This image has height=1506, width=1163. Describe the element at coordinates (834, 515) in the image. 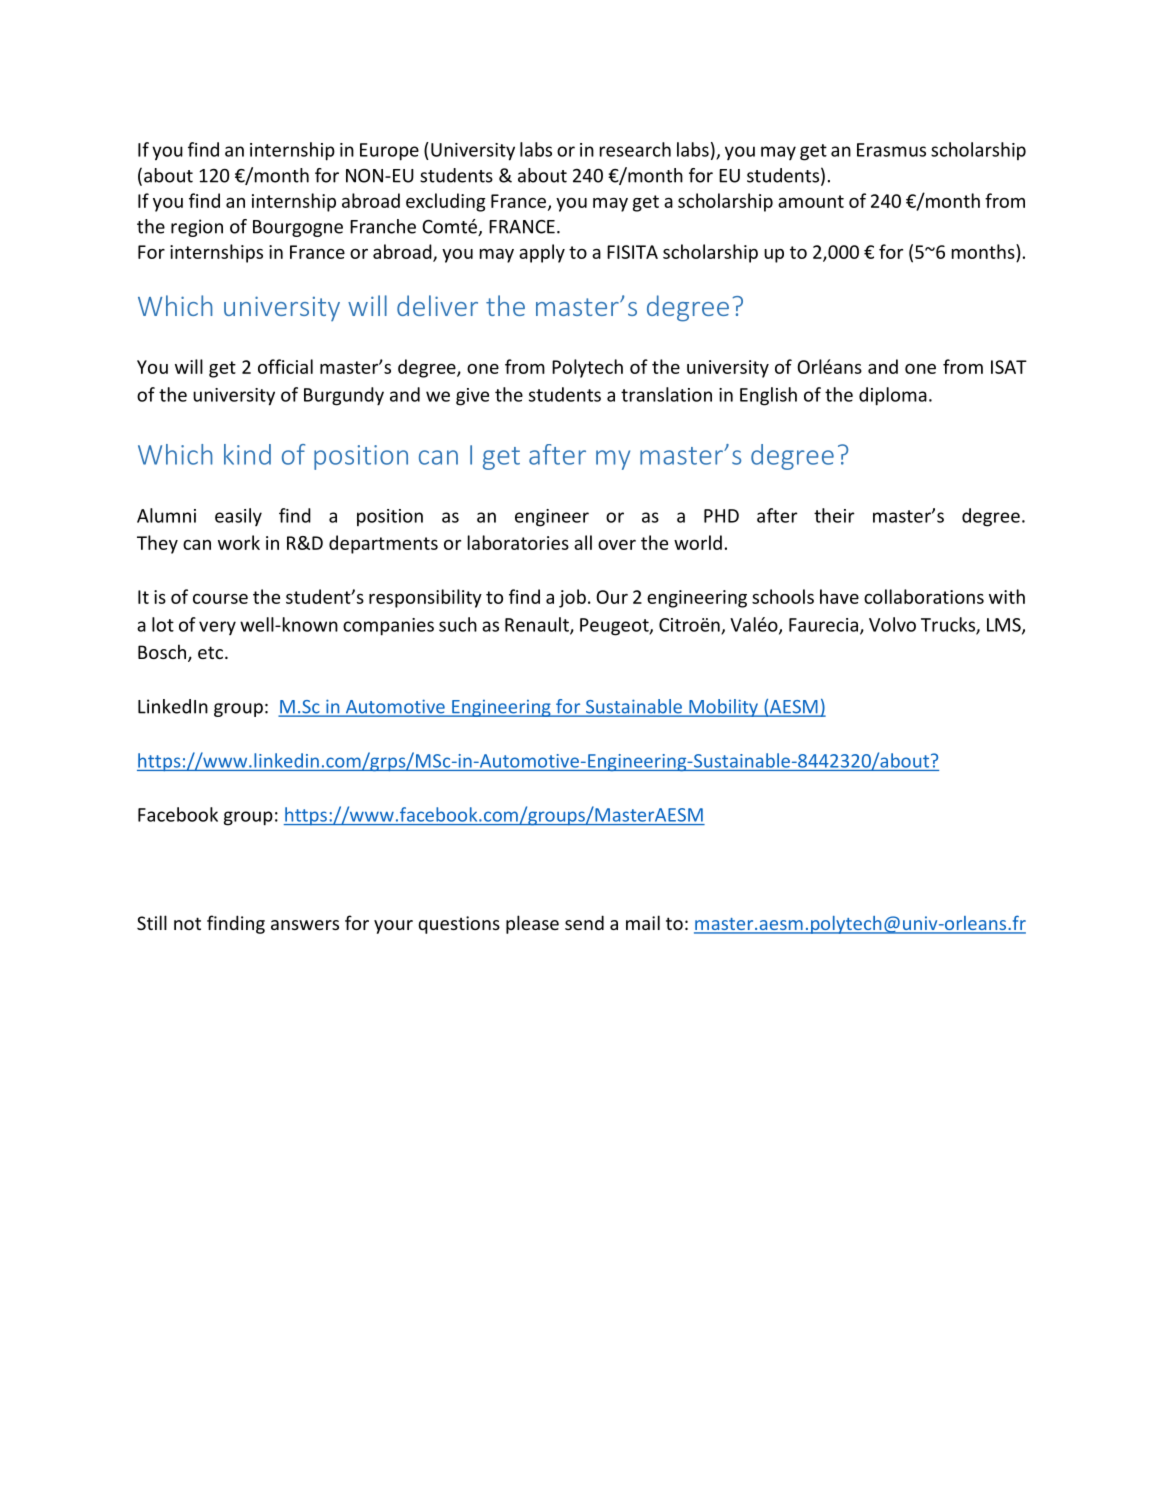

I see `their` at that location.
